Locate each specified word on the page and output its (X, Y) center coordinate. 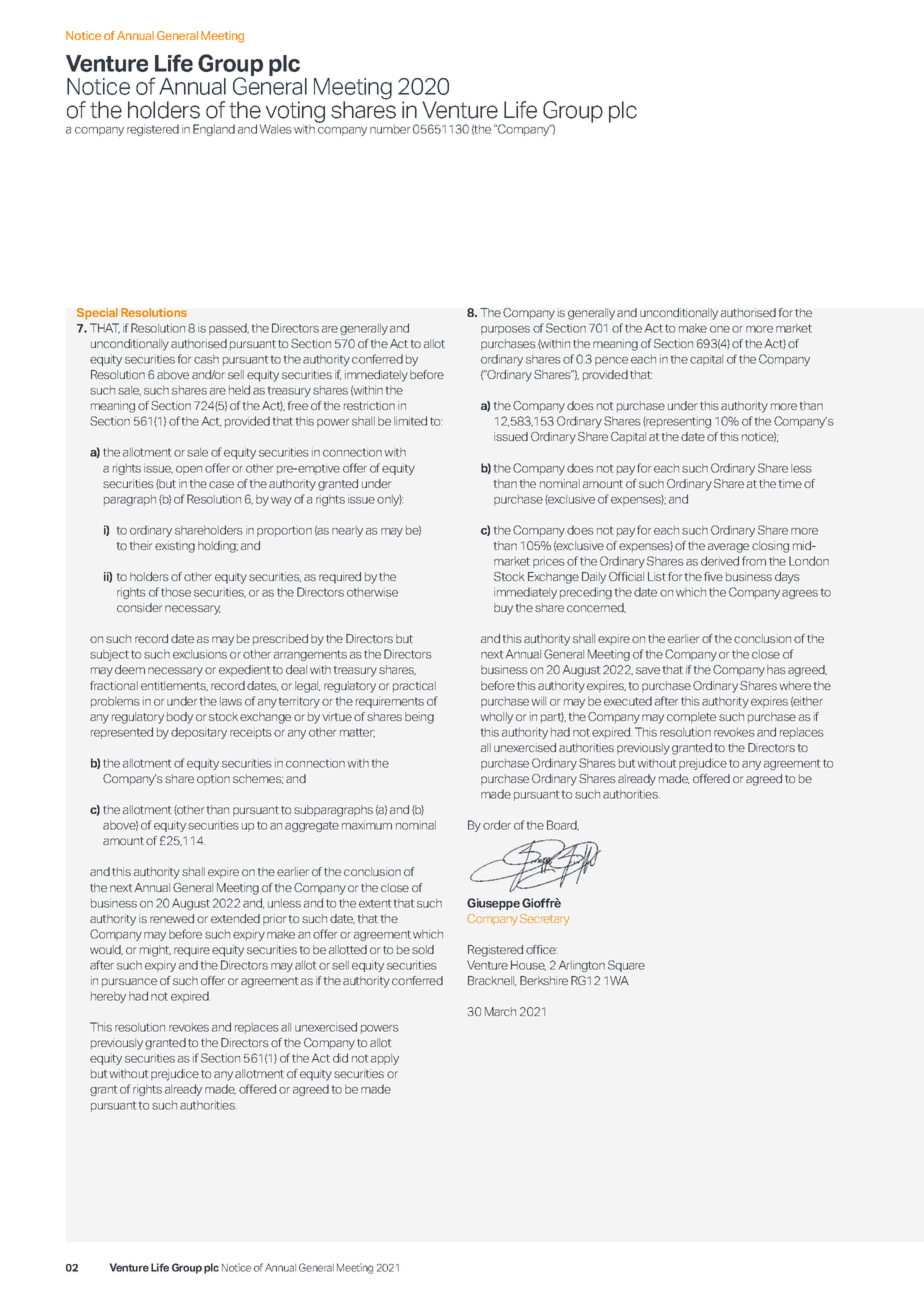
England (214, 130)
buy (503, 609)
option (213, 779)
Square (626, 966)
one (720, 329)
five (713, 576)
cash (206, 359)
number (390, 129)
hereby (108, 997)
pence (611, 361)
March (500, 1011)
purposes (505, 330)
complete (691, 717)
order (497, 825)
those (176, 592)
